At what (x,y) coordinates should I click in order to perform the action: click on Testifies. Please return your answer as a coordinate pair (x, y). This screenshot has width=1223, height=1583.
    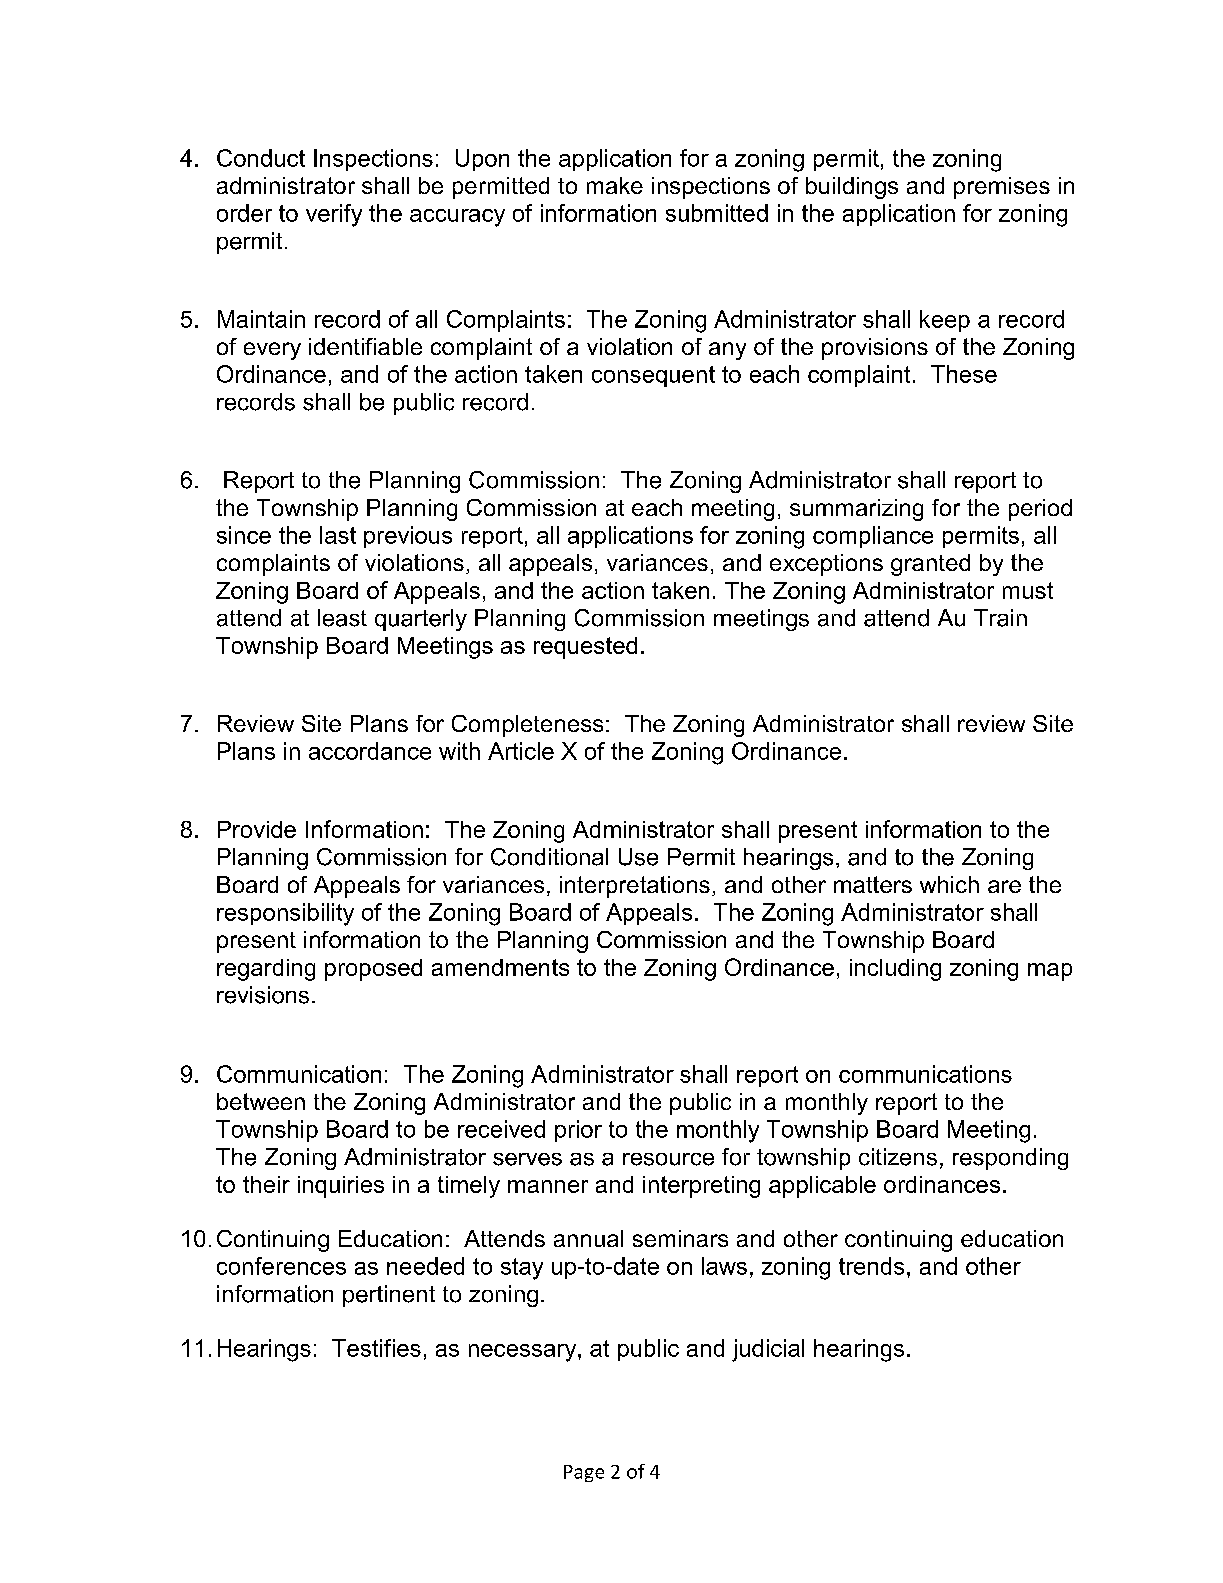
    Looking at the image, I should click on (376, 1348).
